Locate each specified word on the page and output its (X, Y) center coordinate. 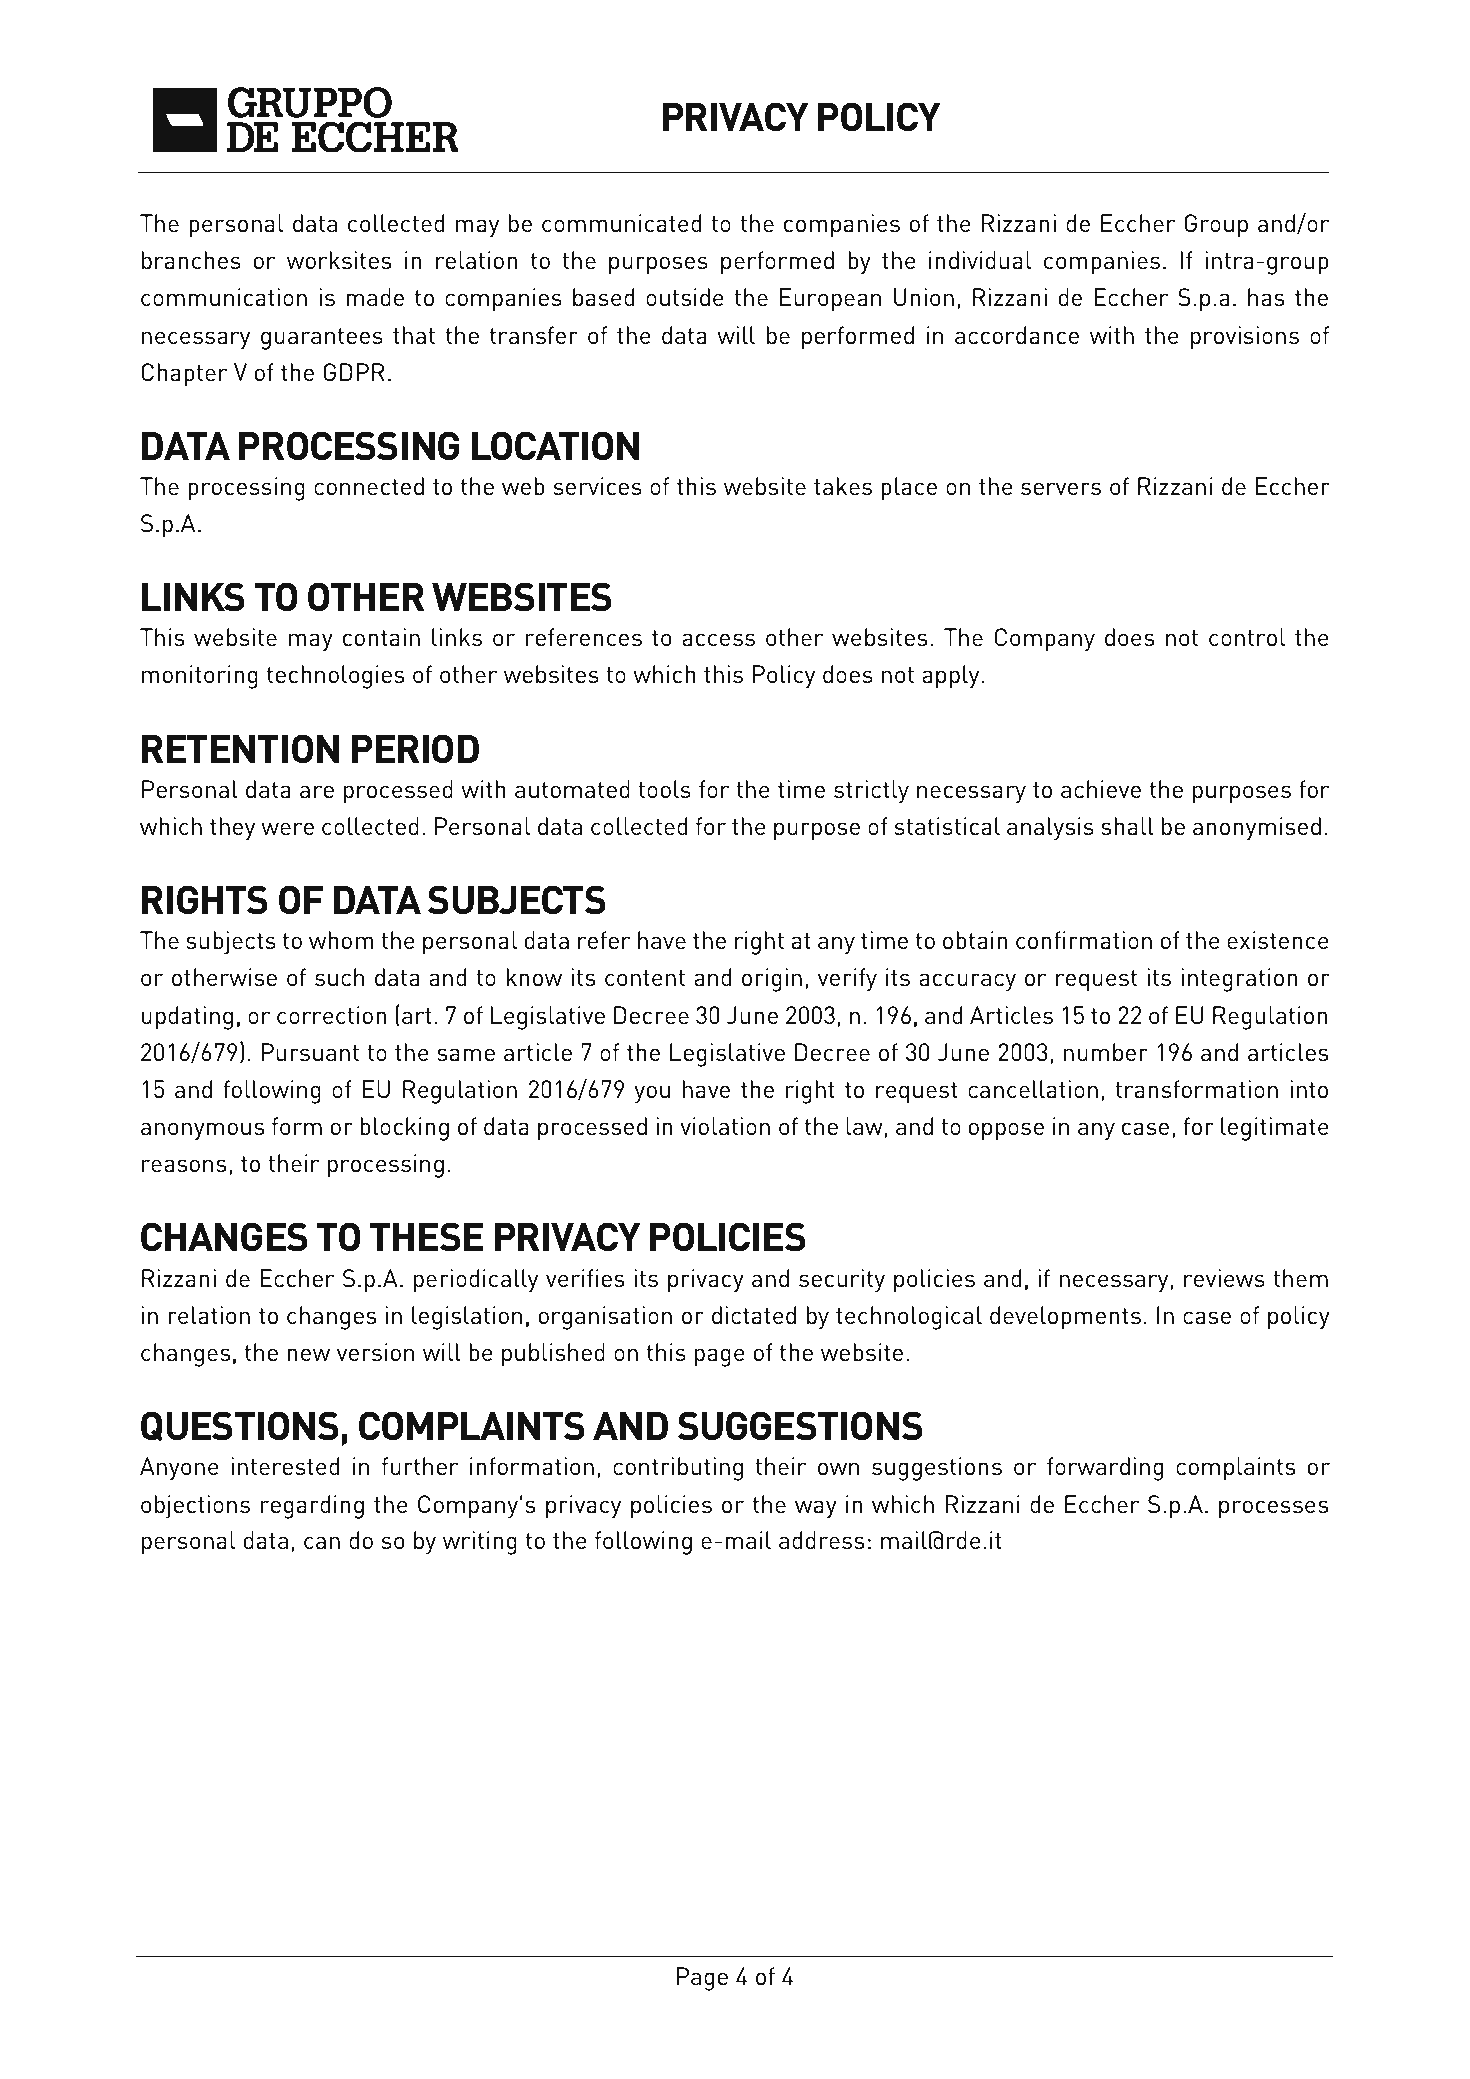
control (1247, 637)
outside (685, 297)
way (816, 1509)
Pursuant (310, 1052)
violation (725, 1126)
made (375, 297)
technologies (335, 677)
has (1266, 297)
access (718, 639)
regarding (312, 1507)
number (1106, 1052)
